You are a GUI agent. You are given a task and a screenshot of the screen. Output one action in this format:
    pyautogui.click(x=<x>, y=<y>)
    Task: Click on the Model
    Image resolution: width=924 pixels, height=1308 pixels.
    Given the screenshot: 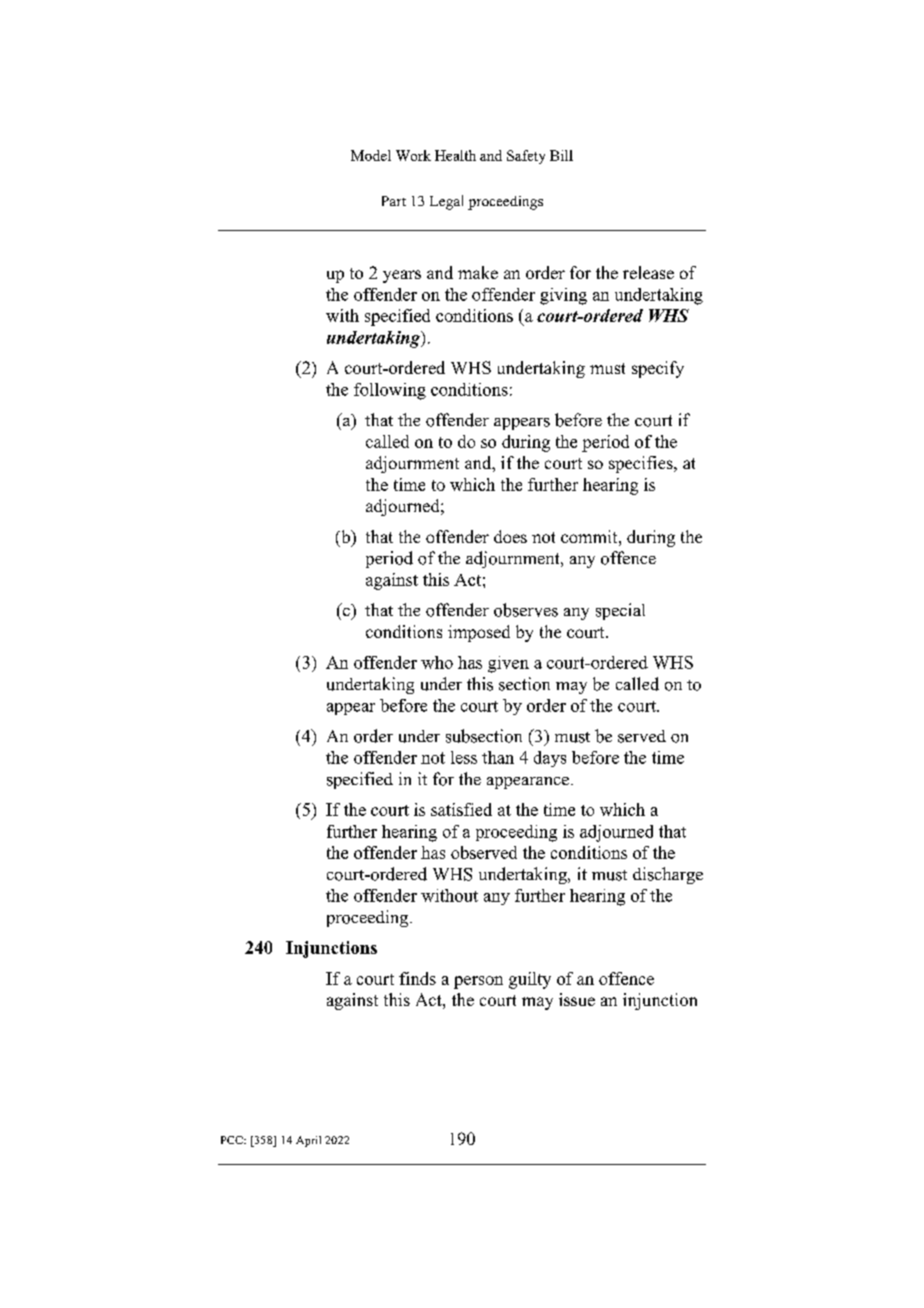 What is the action you would take?
    pyautogui.click(x=371, y=155)
